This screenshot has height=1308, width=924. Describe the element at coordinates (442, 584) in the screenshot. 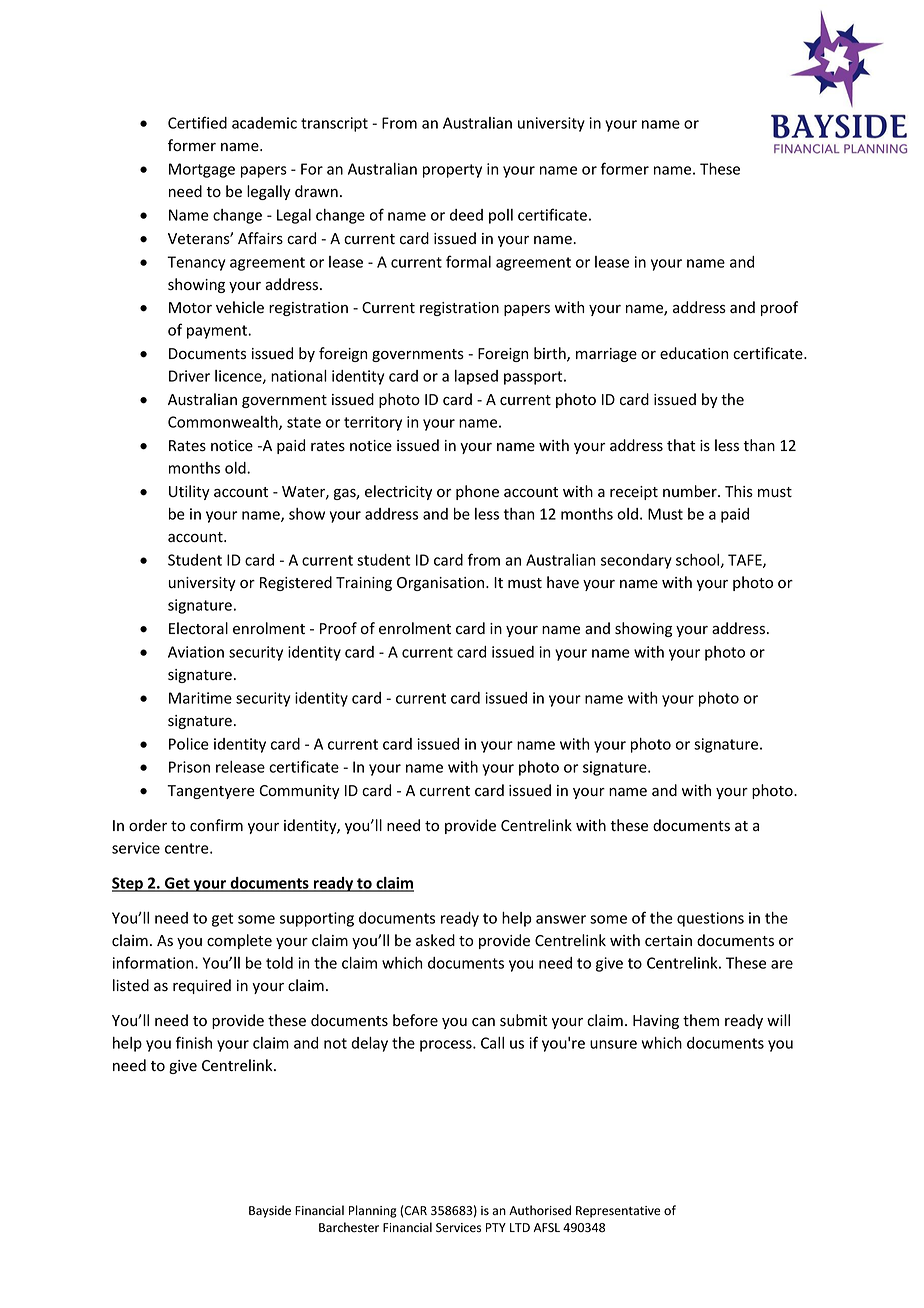

I see `Organisation` at that location.
